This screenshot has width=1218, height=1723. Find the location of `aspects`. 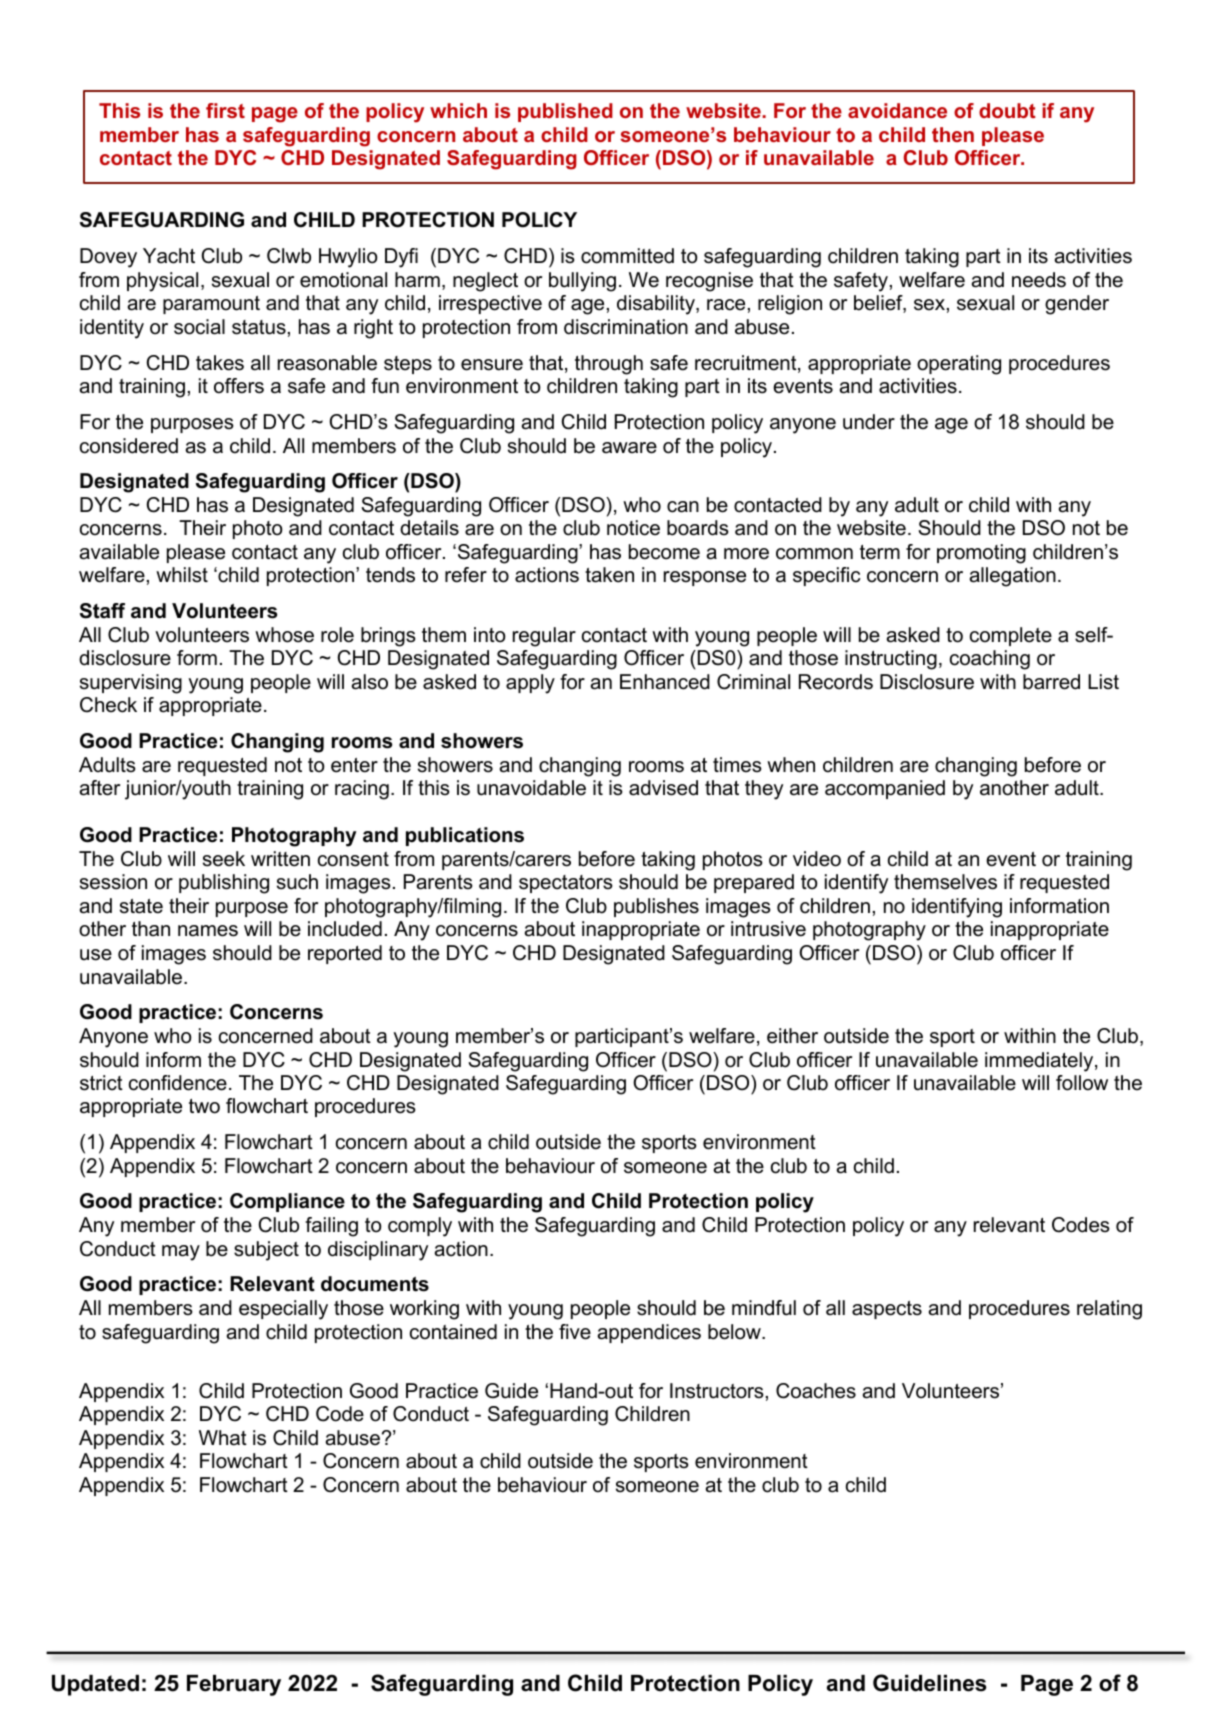

aspects is located at coordinates (887, 1310).
